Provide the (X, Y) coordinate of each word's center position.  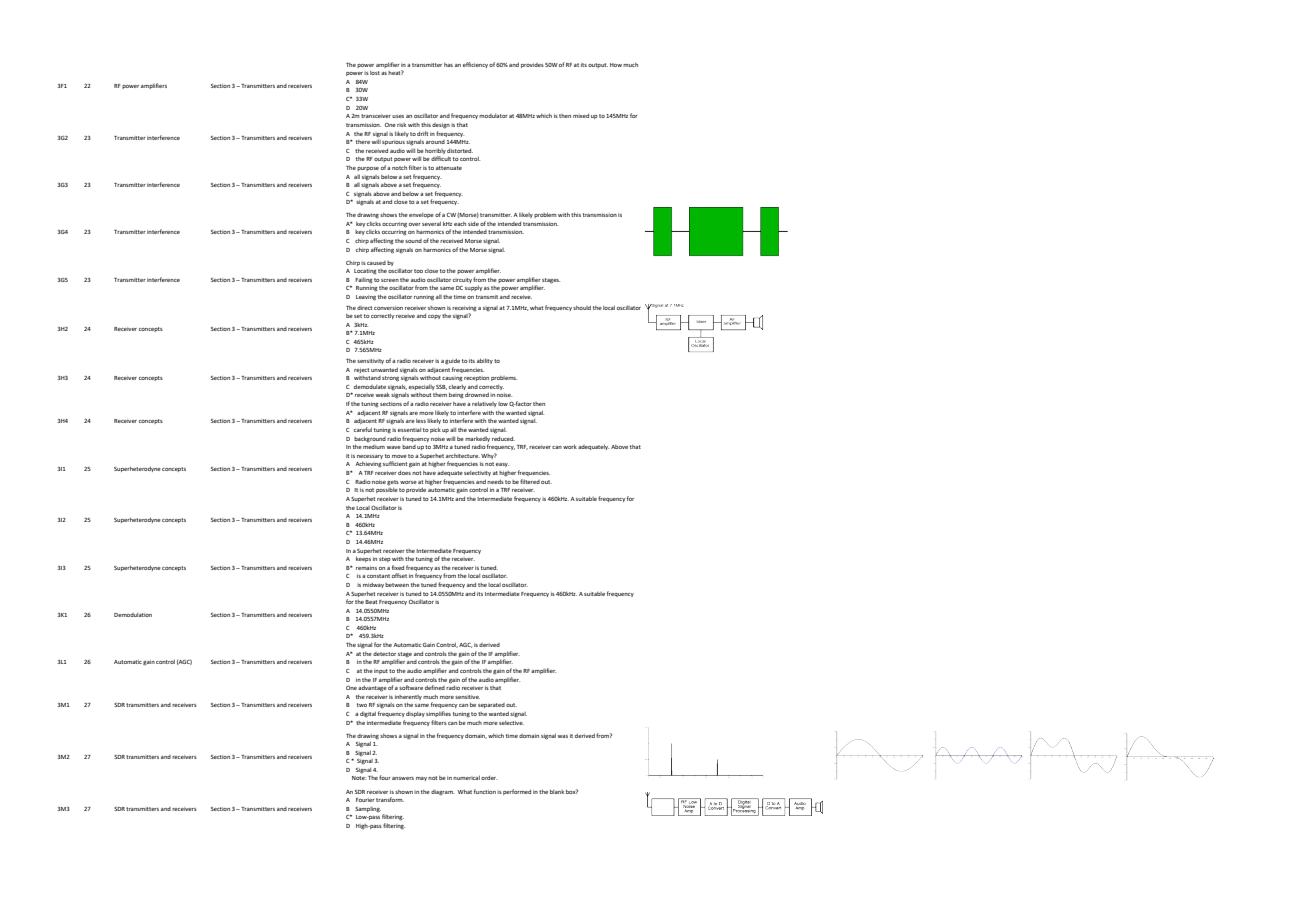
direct (364, 308)
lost (375, 73)
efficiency (475, 65)
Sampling (368, 810)
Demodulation (133, 615)
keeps (363, 559)
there (363, 142)
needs (495, 481)
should (582, 307)
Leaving (366, 298)
